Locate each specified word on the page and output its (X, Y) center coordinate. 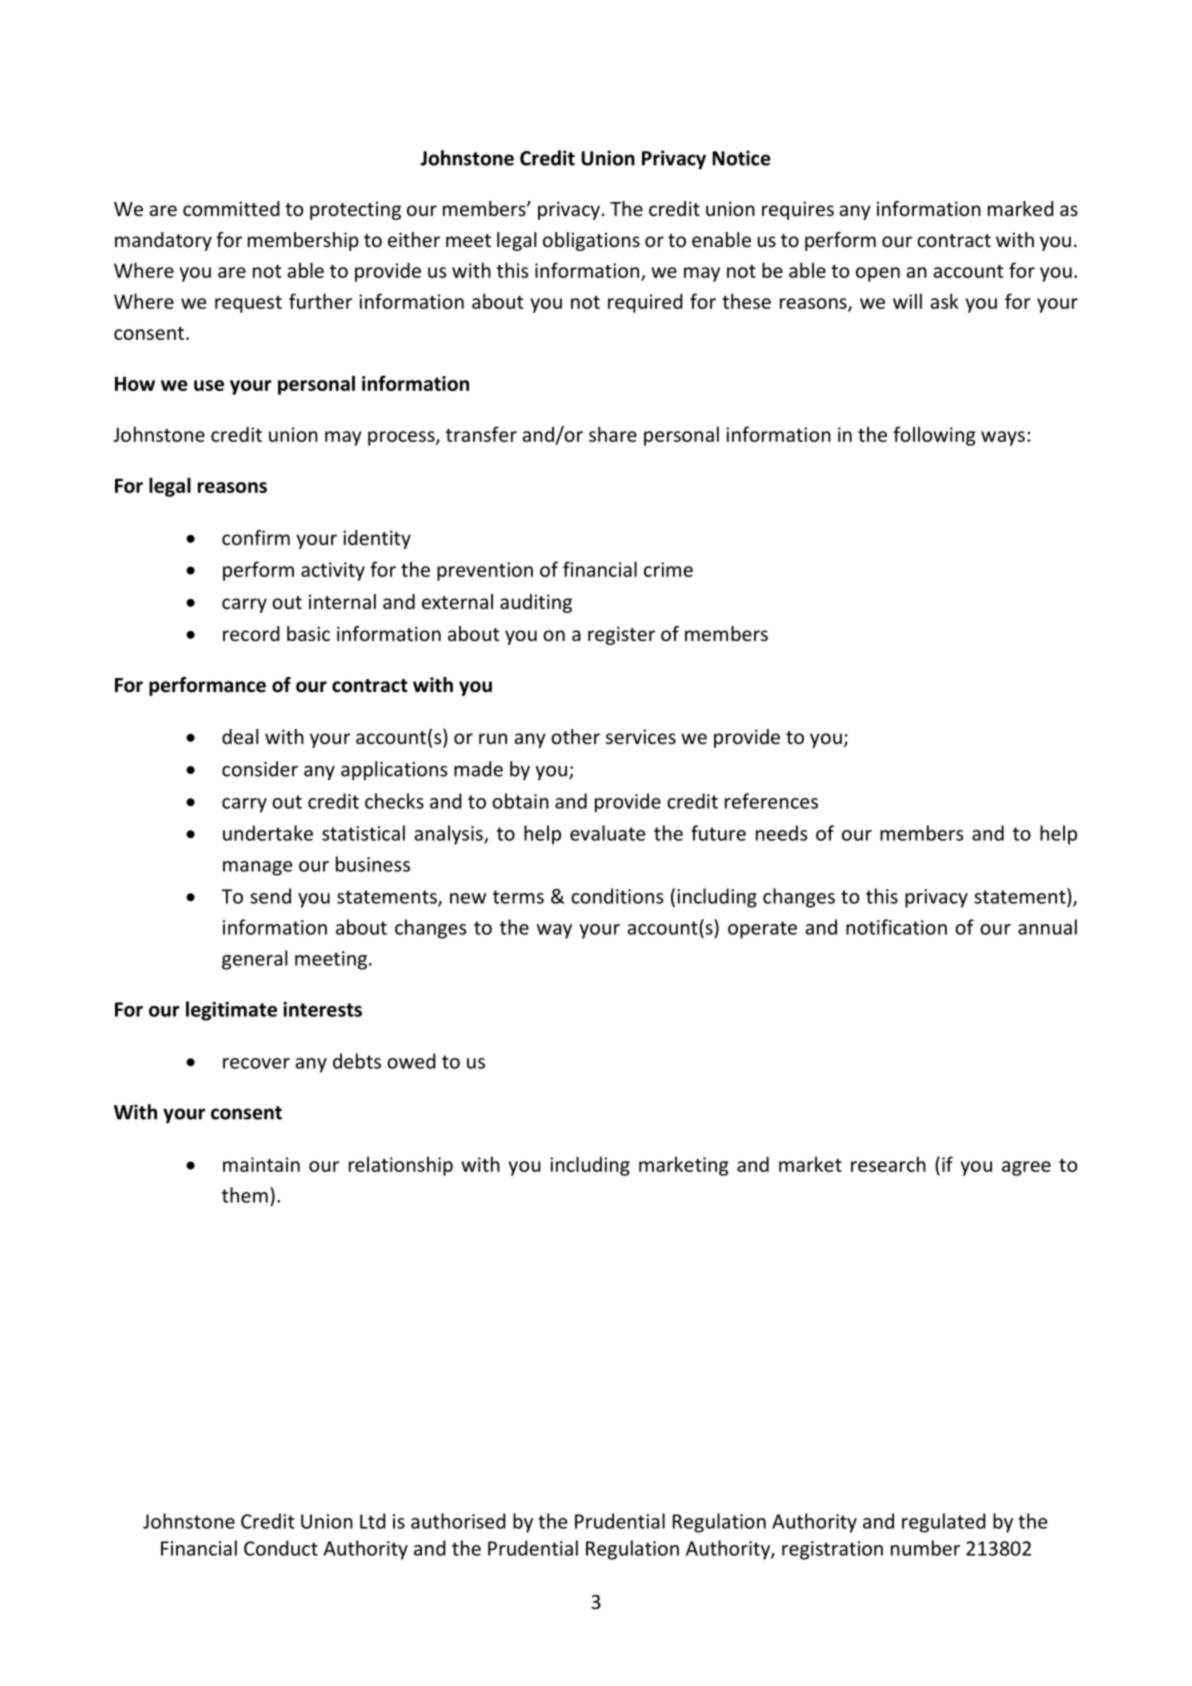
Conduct (281, 1548)
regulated (944, 1523)
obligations (591, 241)
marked (1021, 208)
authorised (458, 1521)
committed (231, 208)
